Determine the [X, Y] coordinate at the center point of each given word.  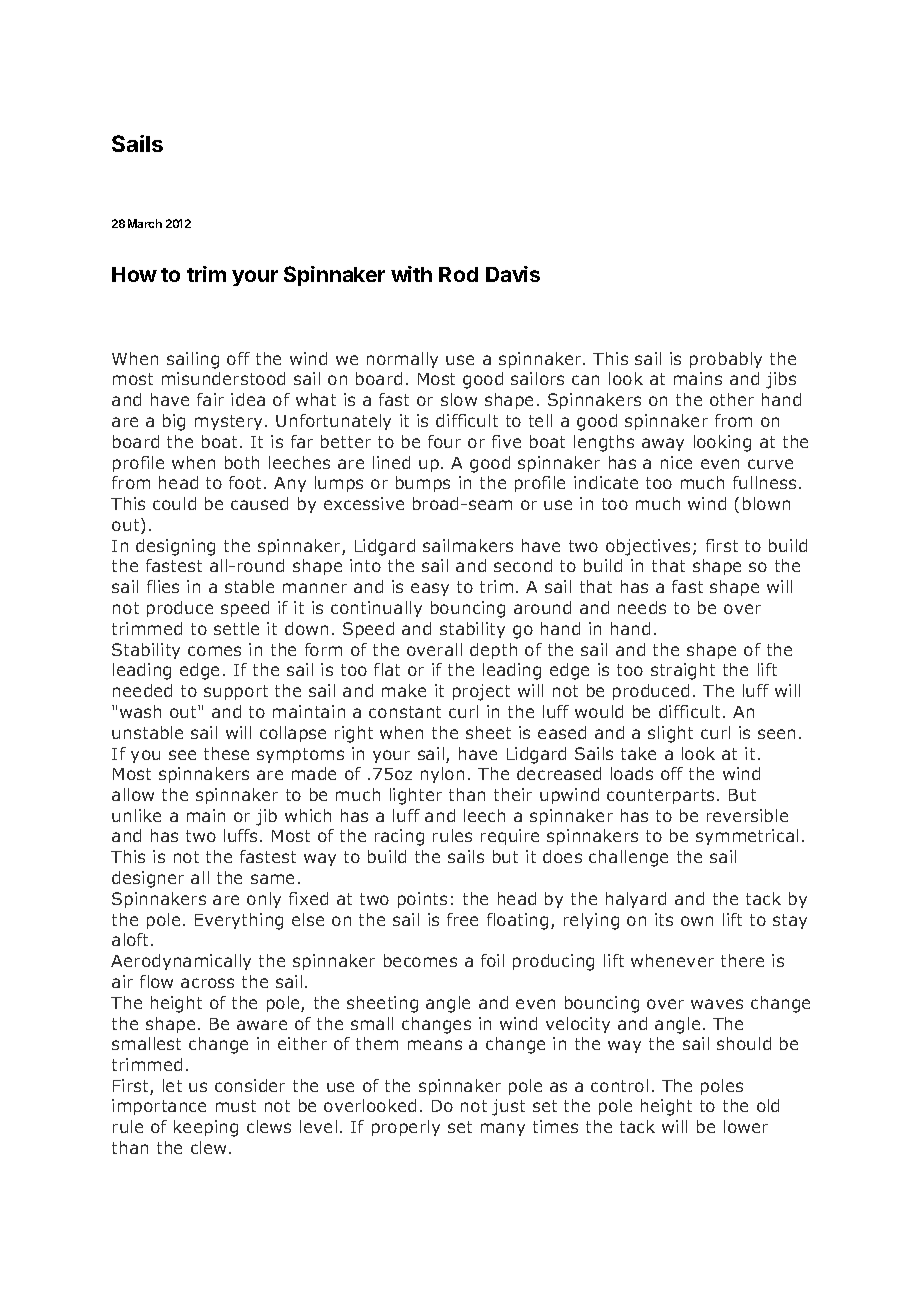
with [411, 274]
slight [670, 734]
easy [430, 589]
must [236, 1106]
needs [642, 607]
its [664, 919]
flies [163, 586]
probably [726, 360]
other [732, 399]
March [145, 223]
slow [459, 399]
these [226, 753]
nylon [442, 775]
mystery [228, 422]
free [462, 919]
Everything [239, 921]
